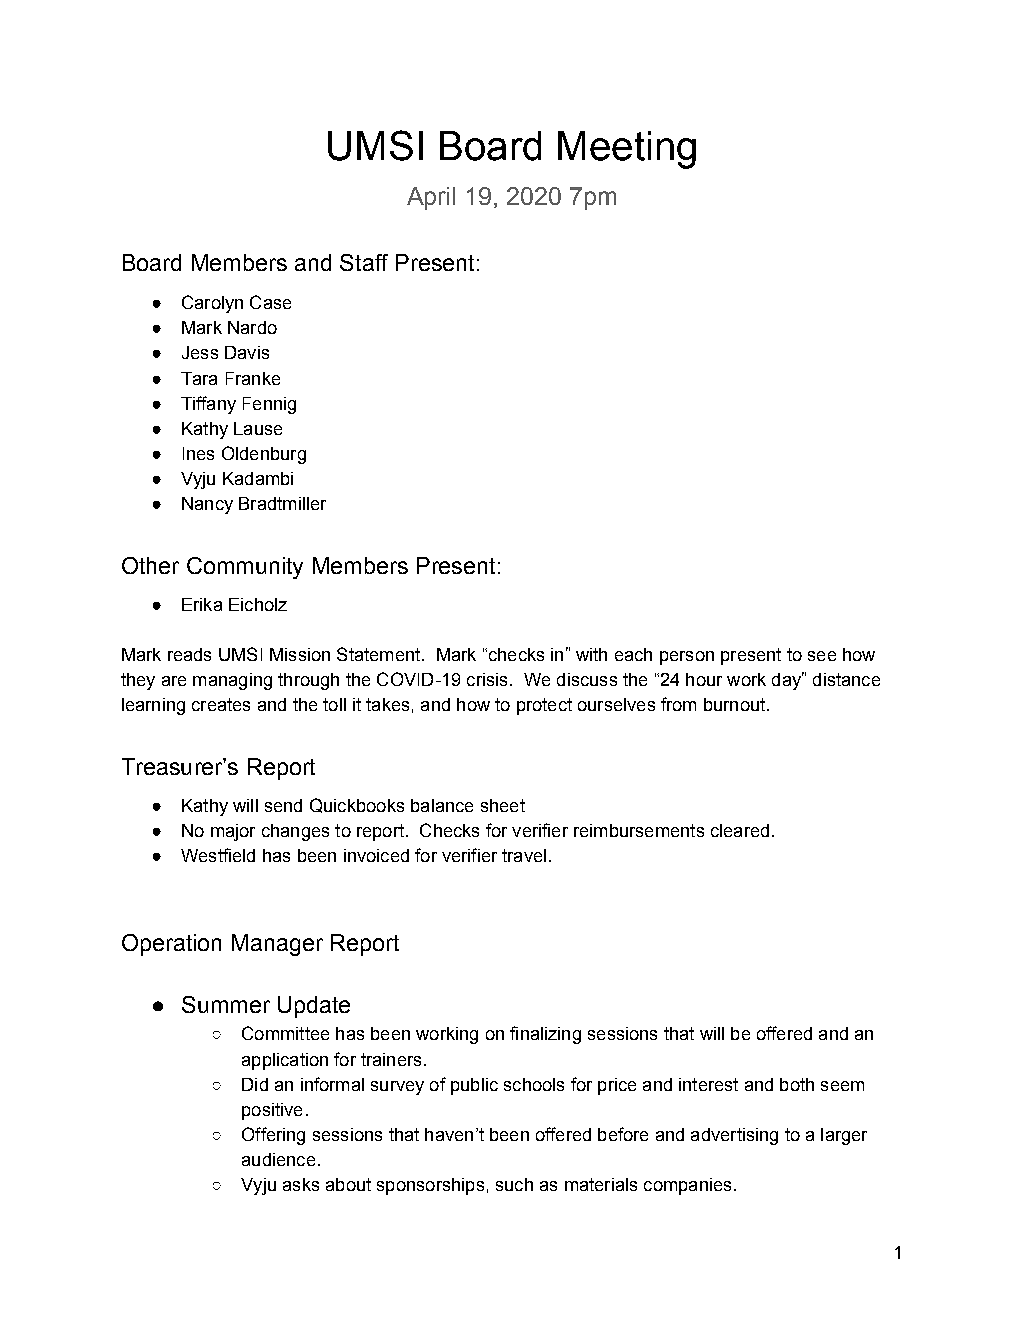 This screenshot has width=1025, height=1327. What do you see at coordinates (431, 198) in the screenshot?
I see `April` at bounding box center [431, 198].
